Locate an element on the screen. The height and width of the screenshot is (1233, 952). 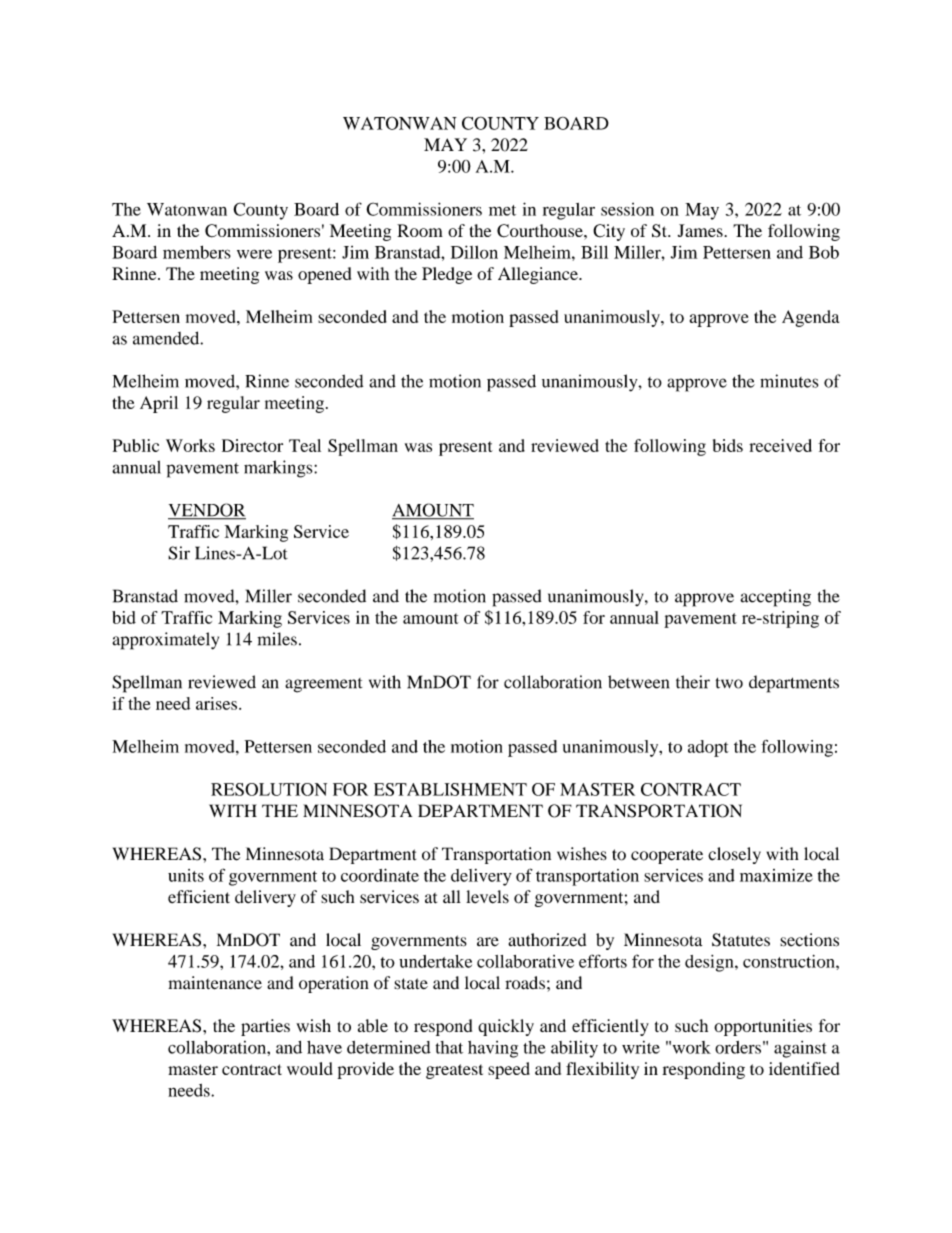
members is located at coordinates (197, 252).
